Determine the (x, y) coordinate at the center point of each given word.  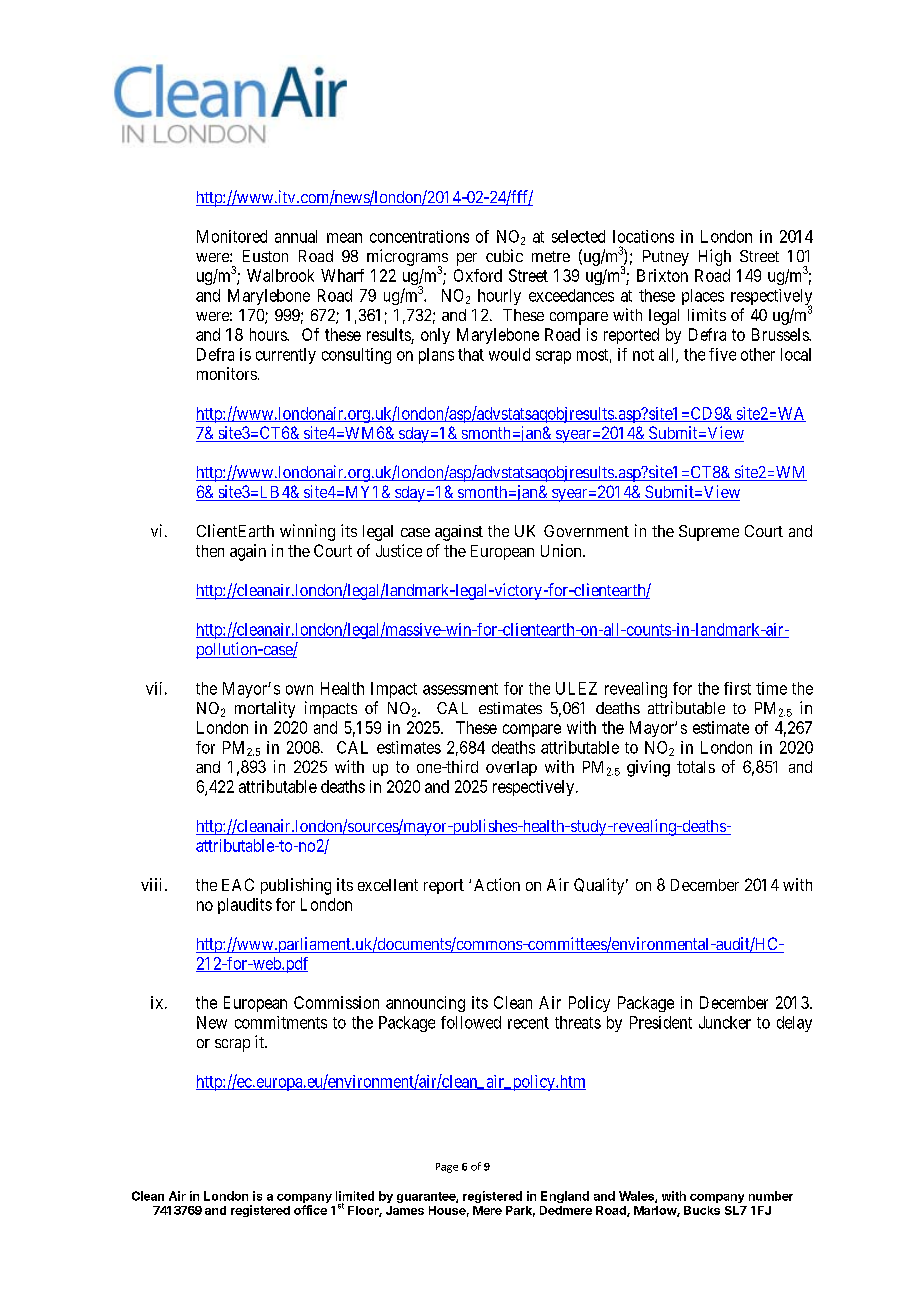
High (715, 257)
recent (528, 1023)
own (299, 690)
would (509, 354)
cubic (504, 255)
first (737, 688)
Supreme (709, 533)
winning (307, 532)
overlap (511, 768)
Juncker (725, 1022)
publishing (296, 886)
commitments (281, 1022)
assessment (460, 689)
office (310, 1210)
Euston (265, 256)
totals (696, 767)
